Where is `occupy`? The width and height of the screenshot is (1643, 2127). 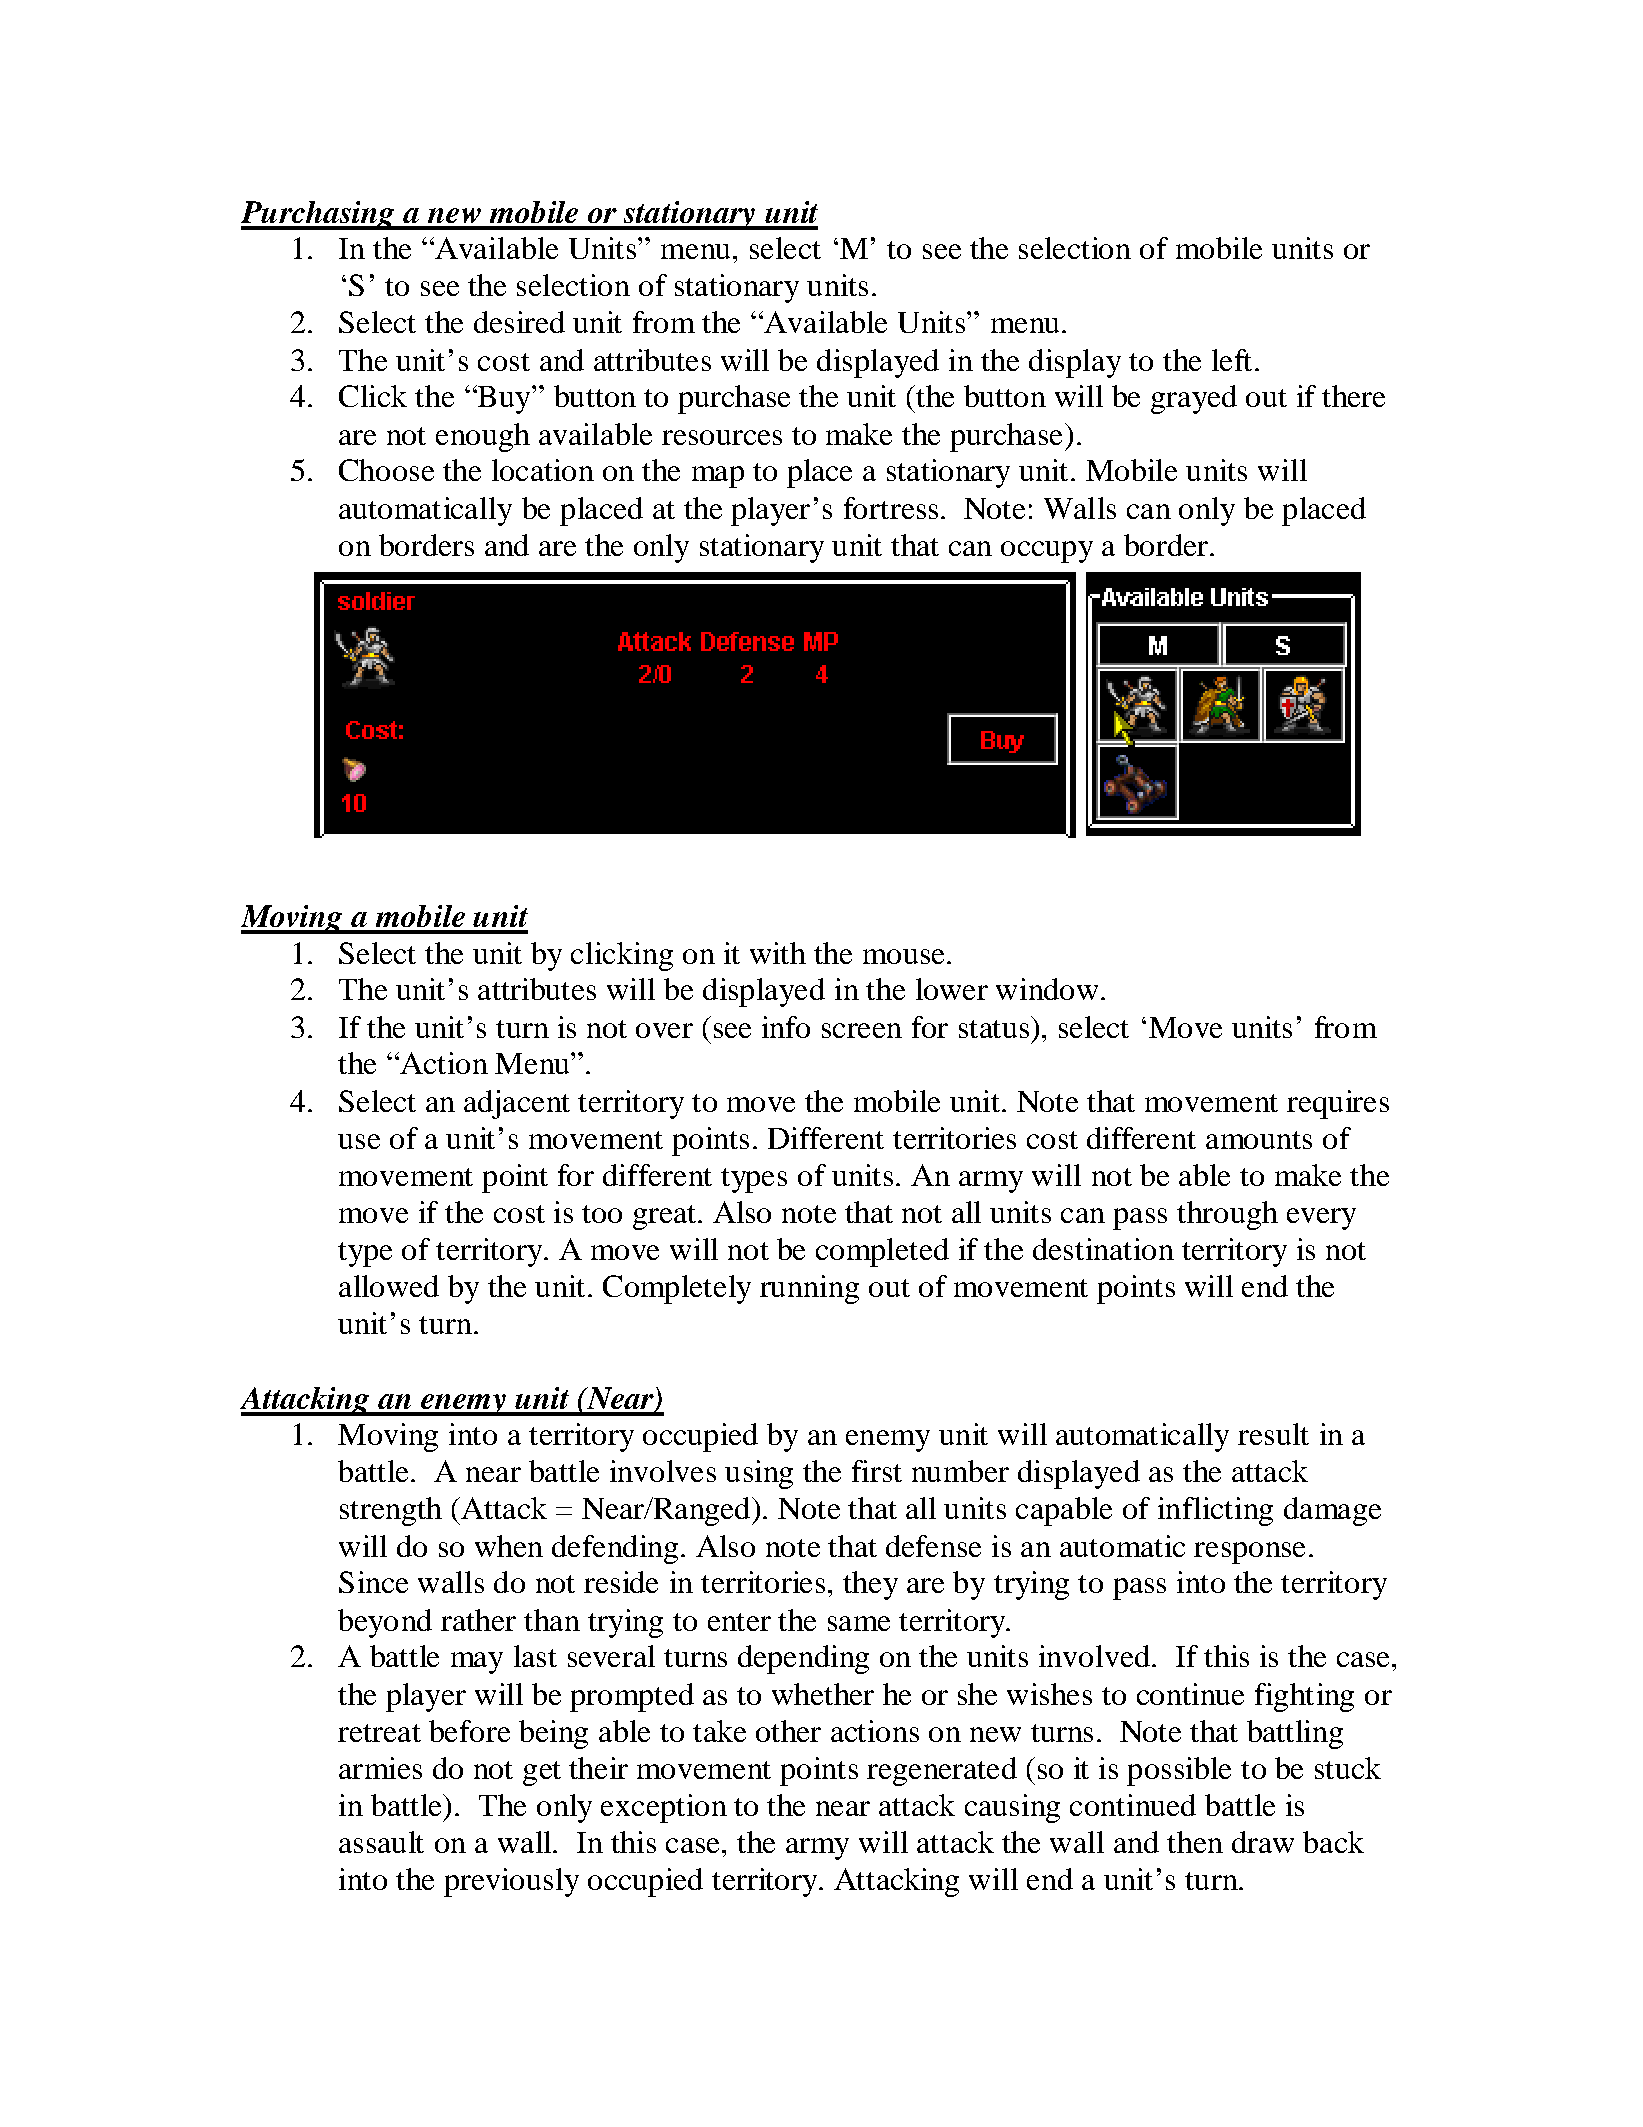 occupy is located at coordinates (1047, 552).
